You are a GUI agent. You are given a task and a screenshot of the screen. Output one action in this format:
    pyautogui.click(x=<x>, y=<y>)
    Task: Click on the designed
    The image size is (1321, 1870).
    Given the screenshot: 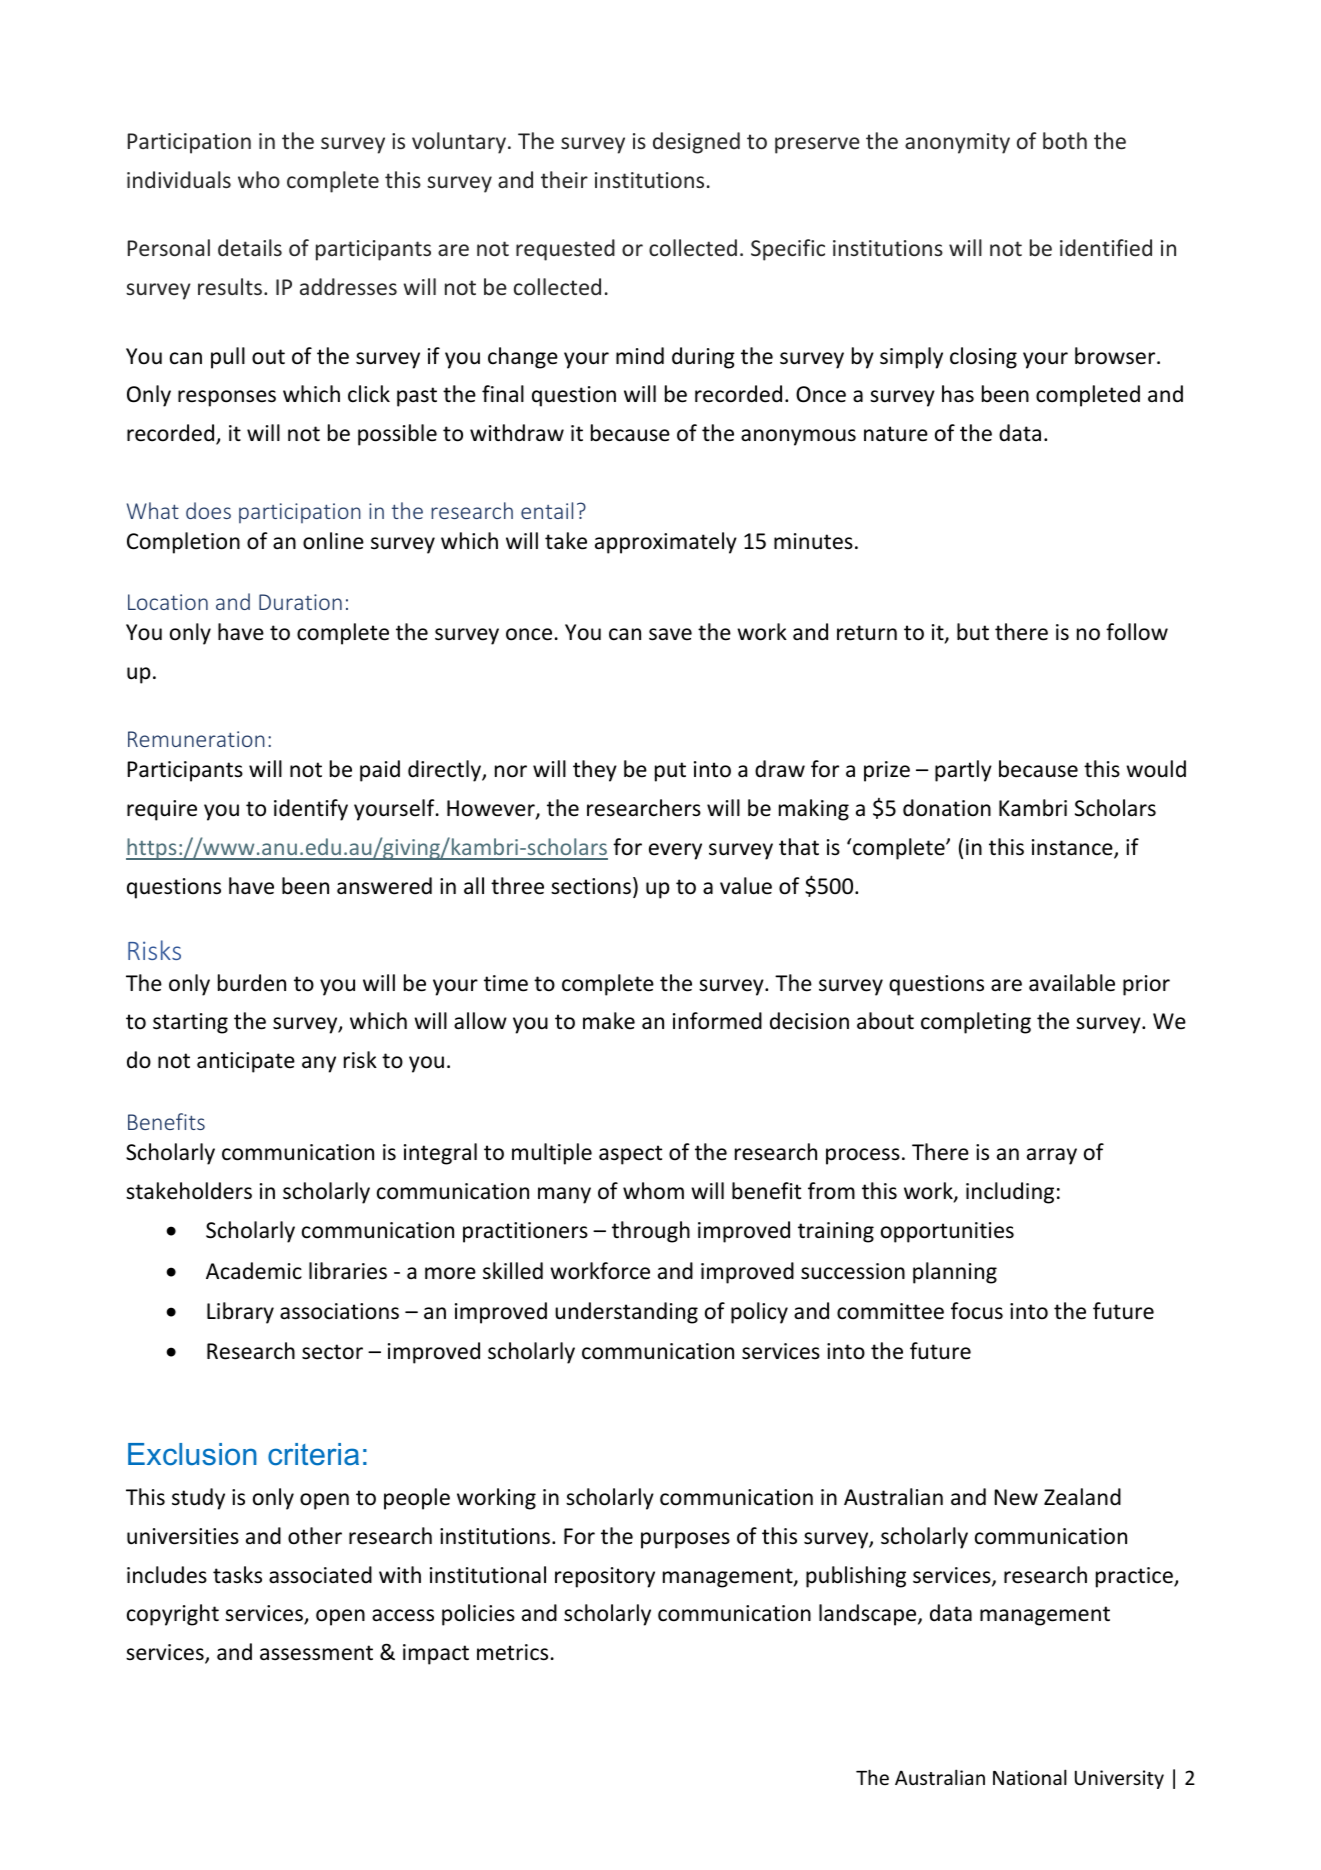 What is the action you would take?
    pyautogui.click(x=696, y=143)
